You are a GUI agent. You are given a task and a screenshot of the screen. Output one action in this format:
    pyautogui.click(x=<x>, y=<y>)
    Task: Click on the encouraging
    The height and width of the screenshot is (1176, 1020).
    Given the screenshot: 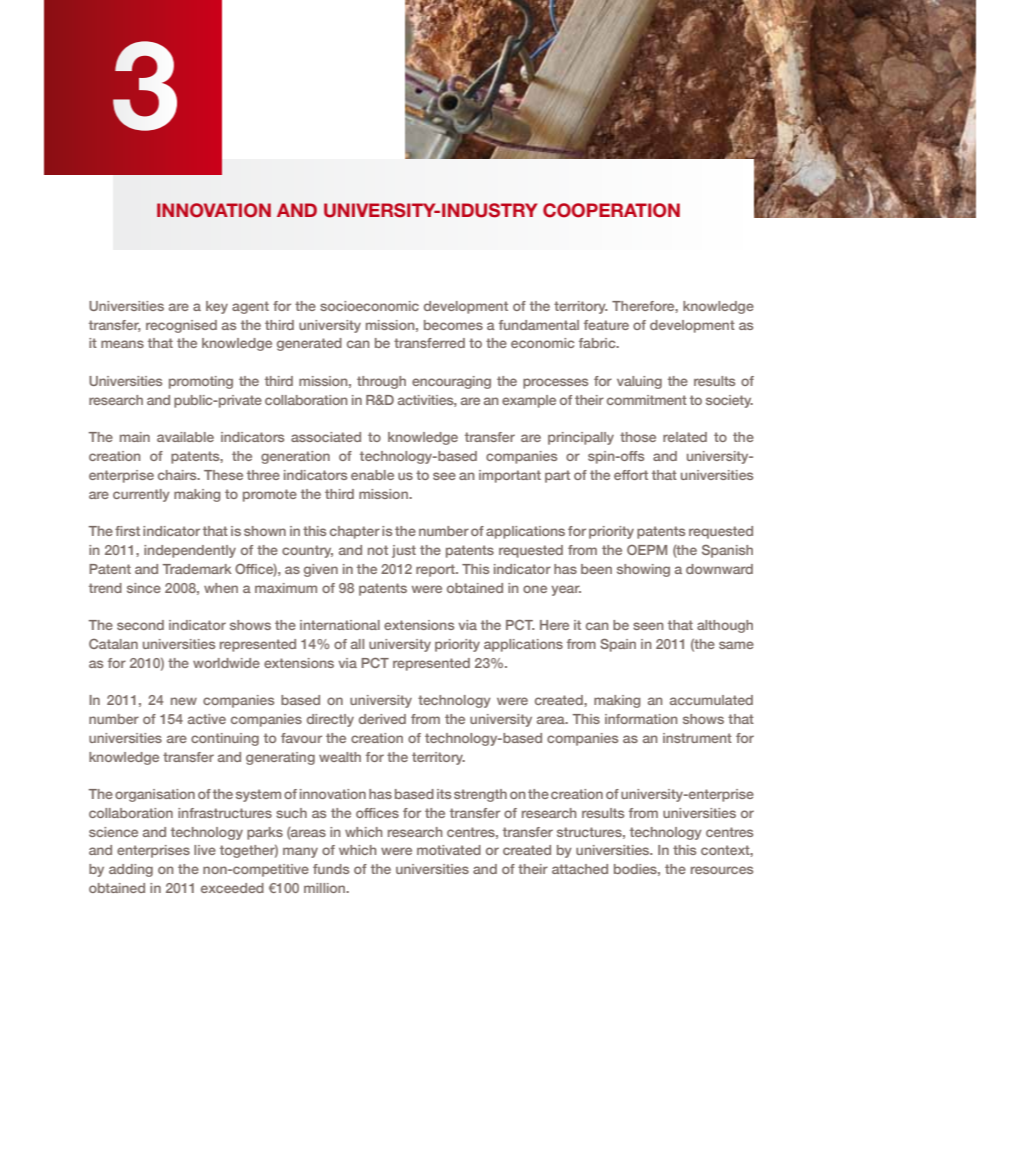 What is the action you would take?
    pyautogui.click(x=451, y=382)
